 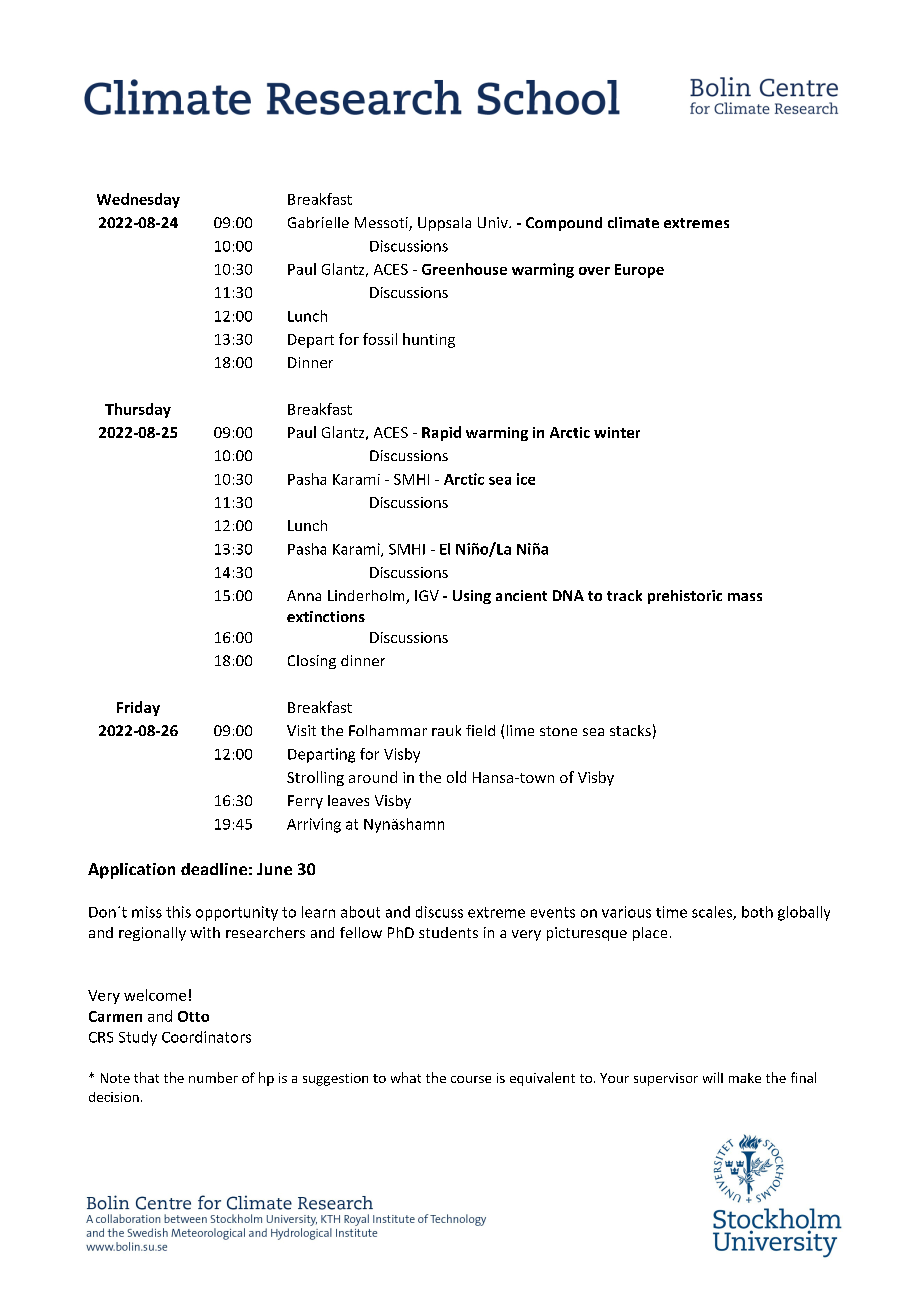 What do you see at coordinates (138, 708) in the screenshot?
I see `Friday` at bounding box center [138, 708].
